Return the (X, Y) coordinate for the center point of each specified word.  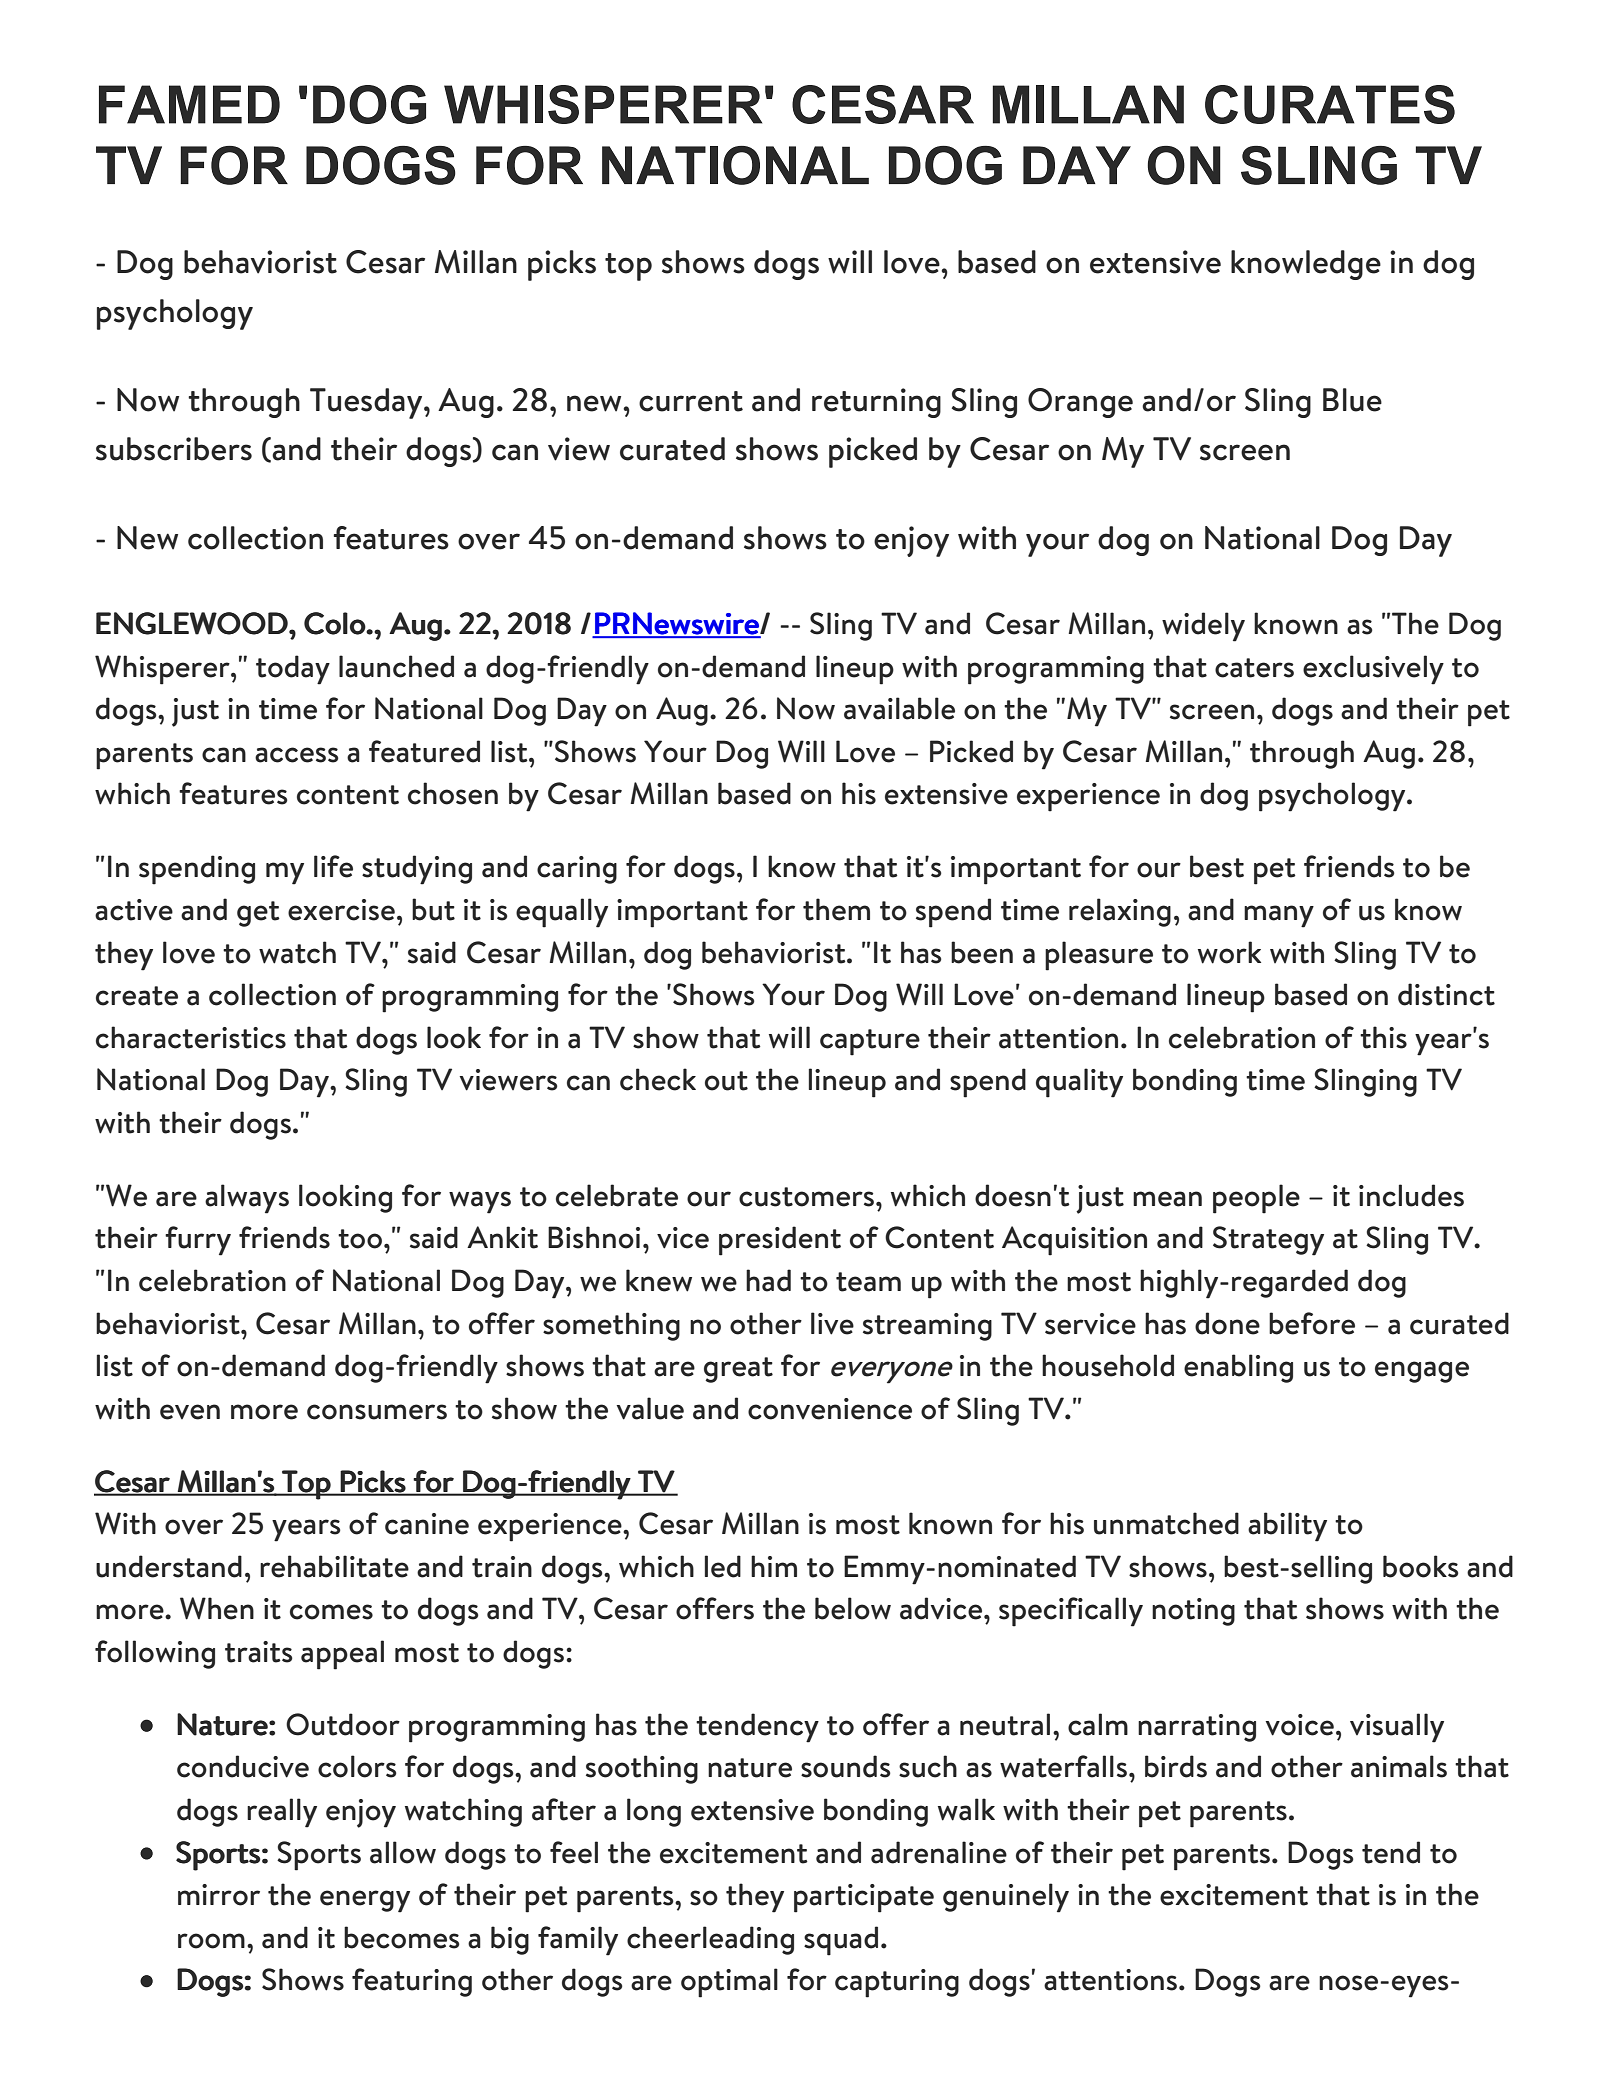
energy (365, 1901)
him (774, 1566)
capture (870, 1042)
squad (841, 1941)
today (293, 670)
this (1383, 1037)
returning (876, 403)
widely (1203, 627)
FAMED (189, 104)
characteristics (191, 1037)
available (899, 708)
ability (1287, 1527)
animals (1399, 1766)
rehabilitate (334, 1566)
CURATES (1330, 104)
